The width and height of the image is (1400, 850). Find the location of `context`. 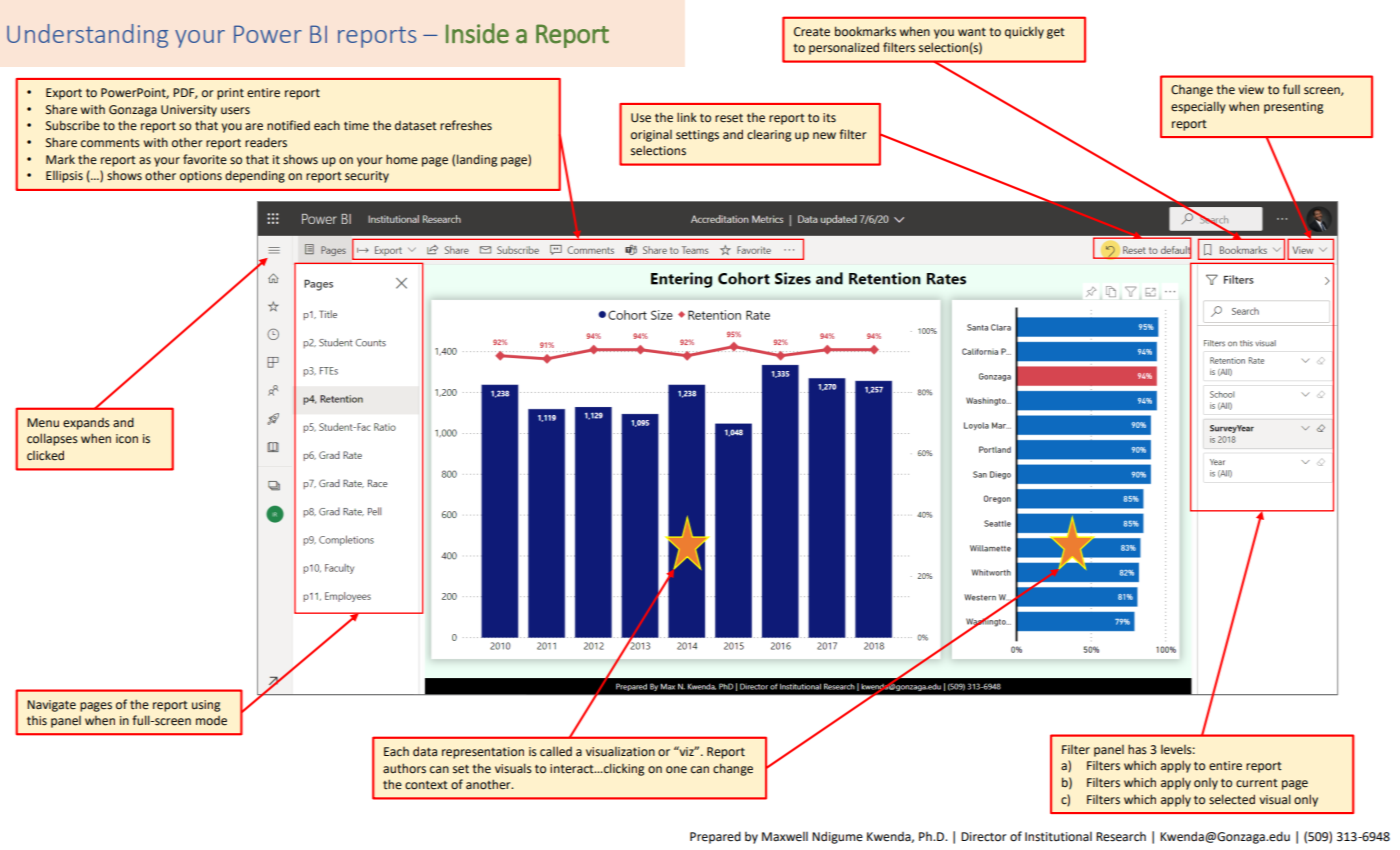

context is located at coordinates (426, 785).
